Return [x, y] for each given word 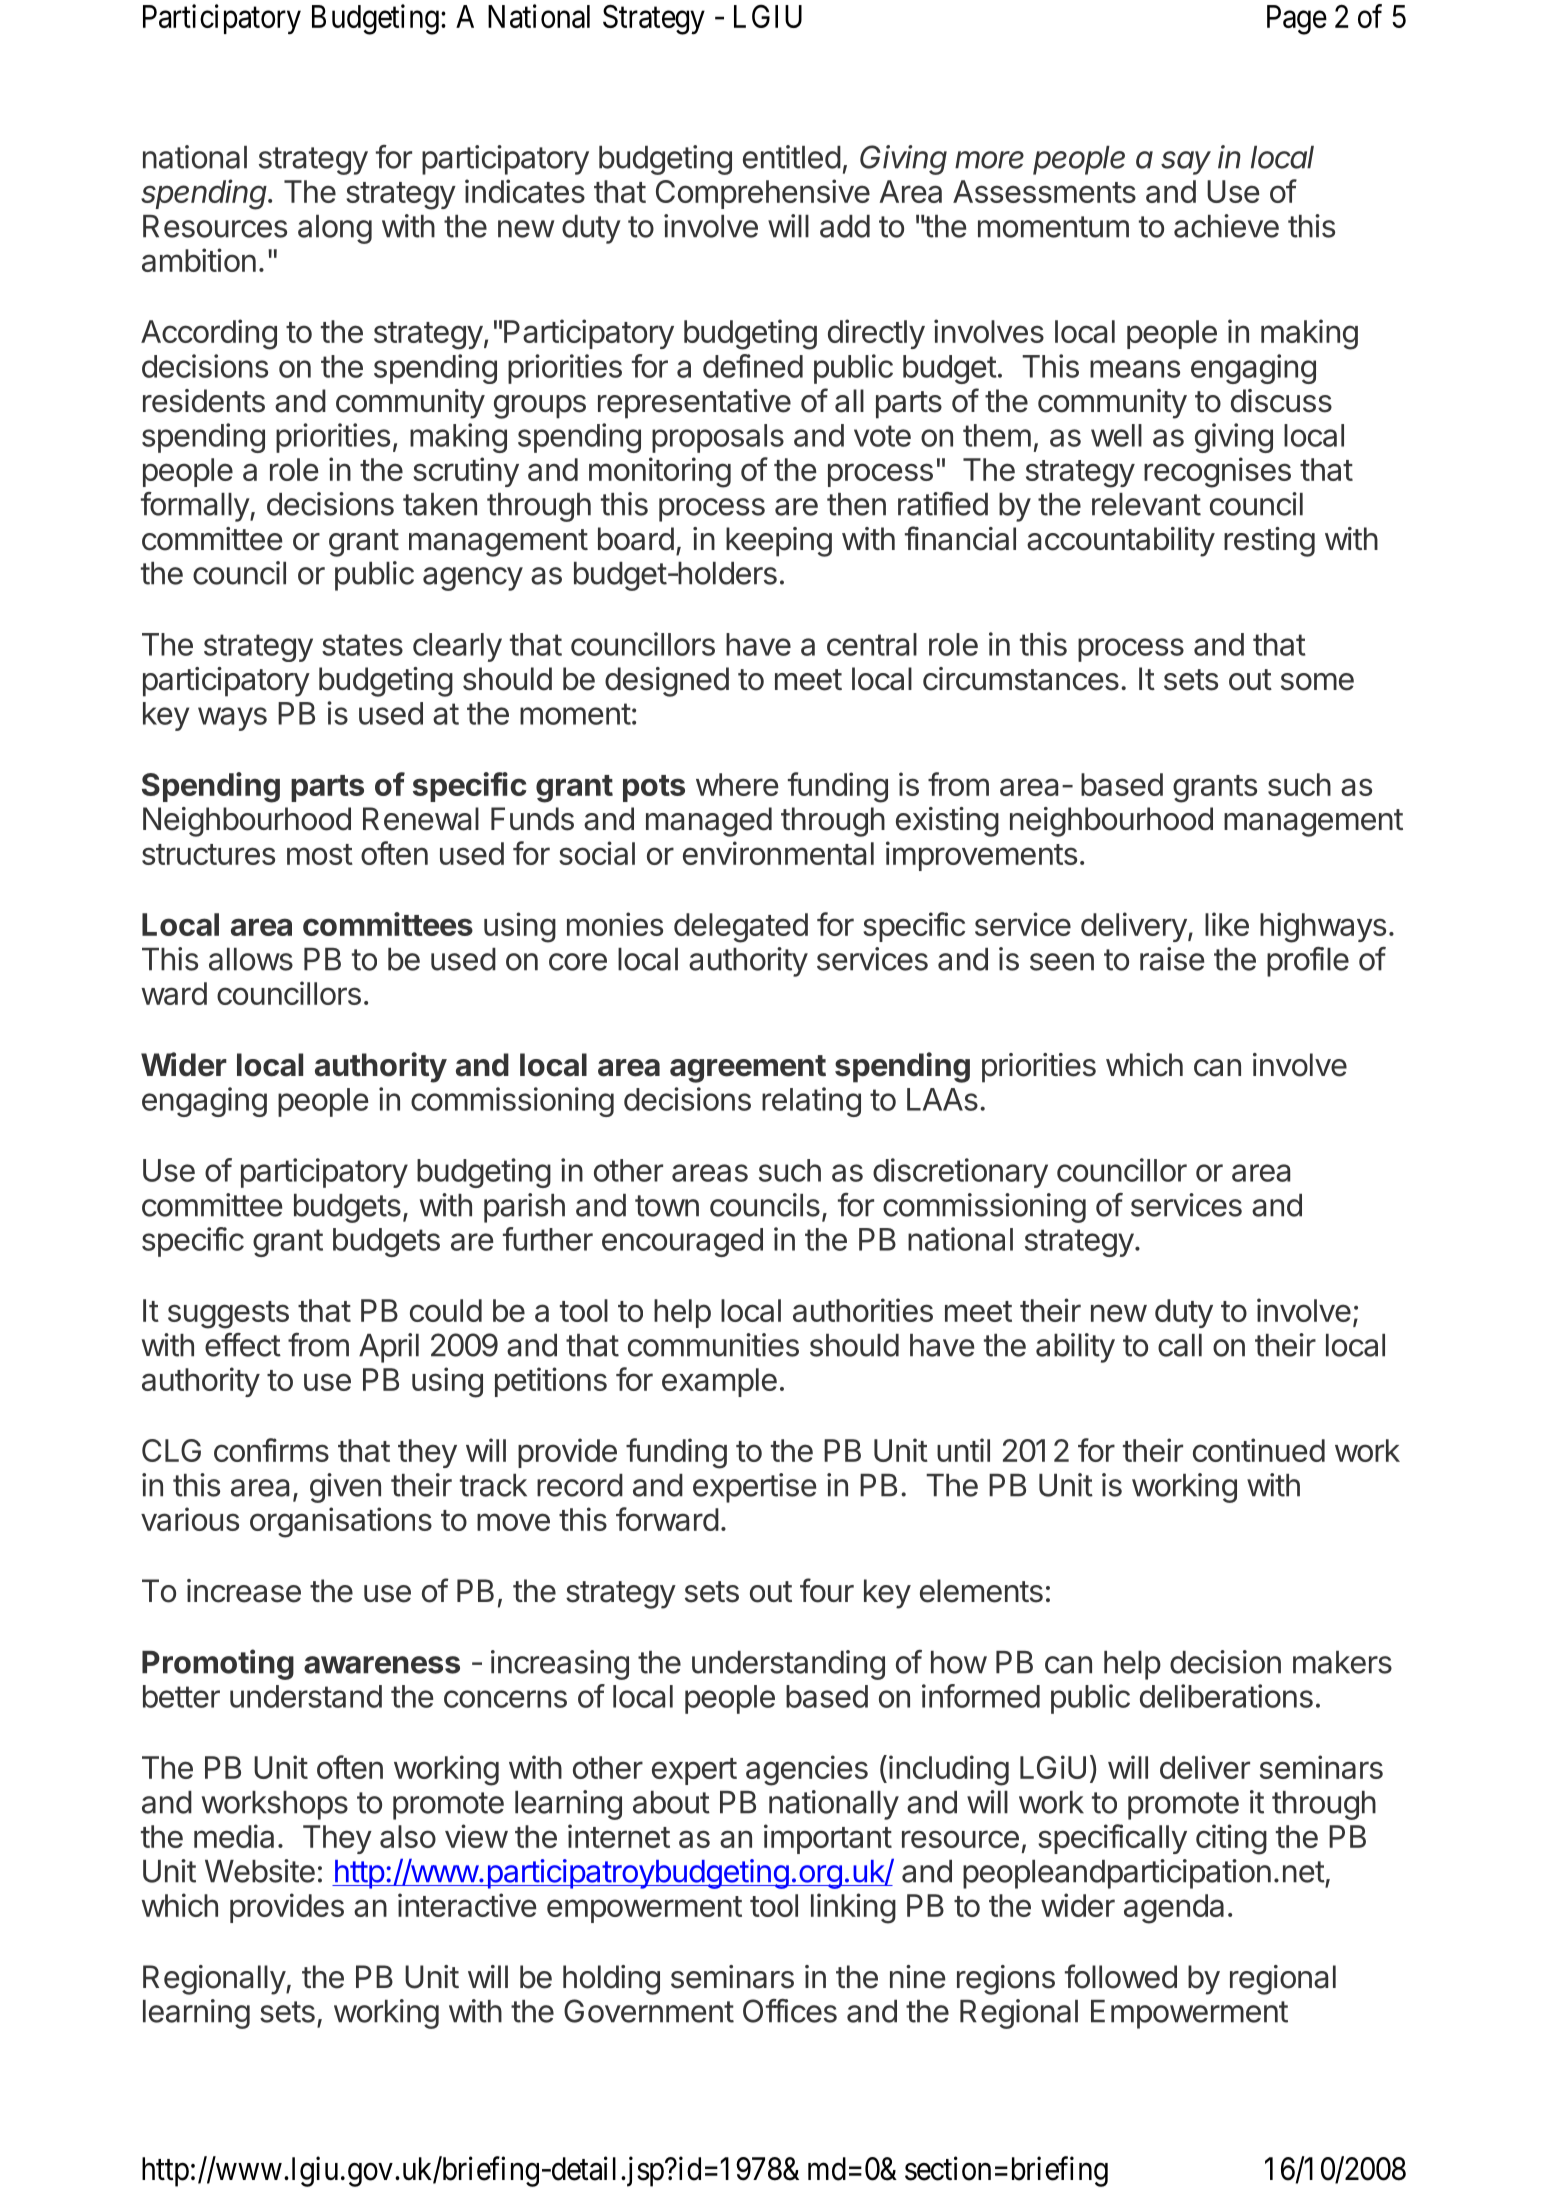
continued [1259, 1450]
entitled [792, 157]
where [737, 784]
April [389, 1348]
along [335, 229]
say [1186, 163]
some [1317, 682]
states [362, 645]
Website [260, 1871]
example [719, 1382]
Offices [790, 2011]
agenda [1174, 1909]
